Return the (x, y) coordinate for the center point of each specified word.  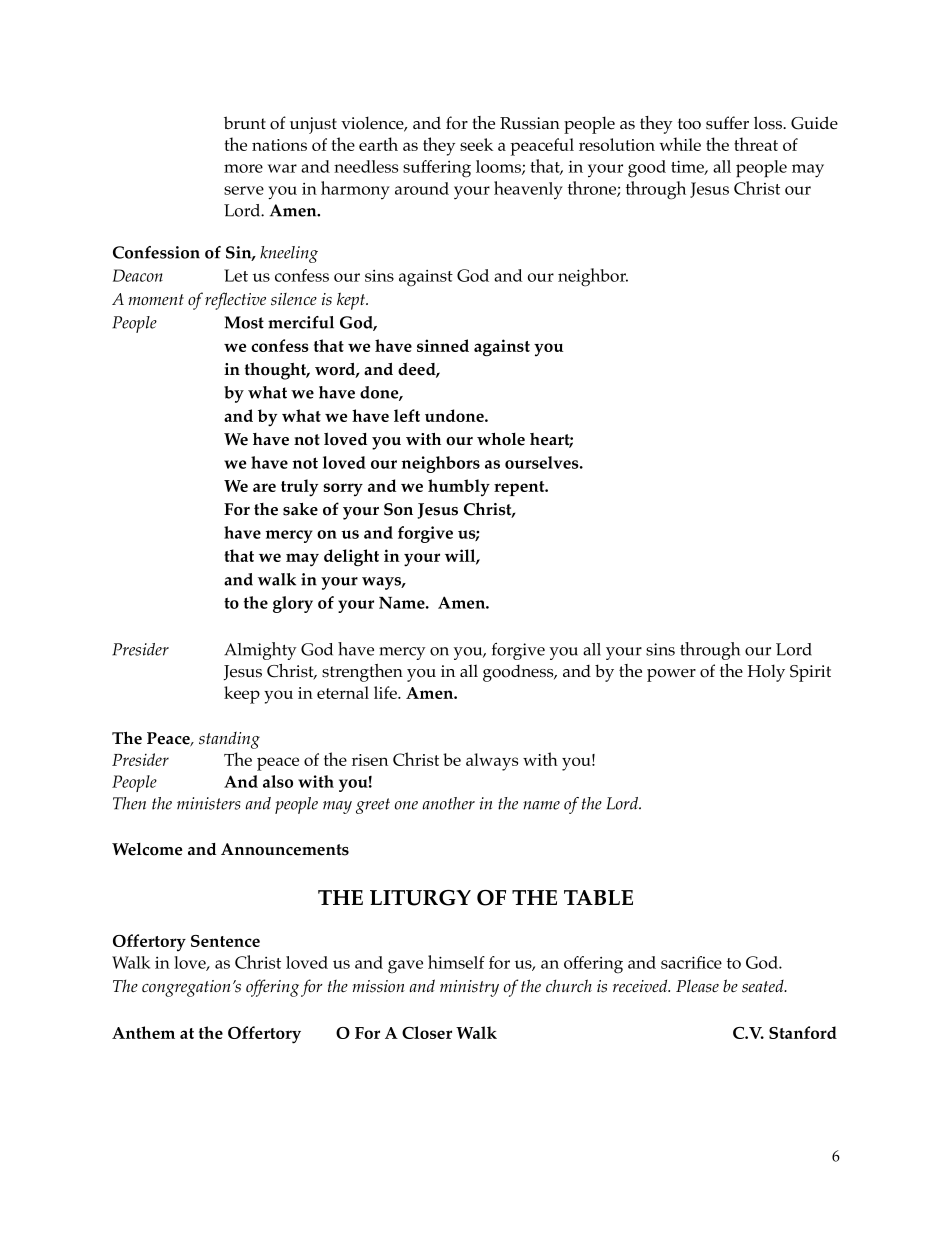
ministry (469, 988)
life (386, 692)
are (264, 487)
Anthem (143, 1032)
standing (229, 740)
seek (476, 144)
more (243, 168)
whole (501, 439)
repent (520, 488)
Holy (766, 673)
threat (756, 144)
